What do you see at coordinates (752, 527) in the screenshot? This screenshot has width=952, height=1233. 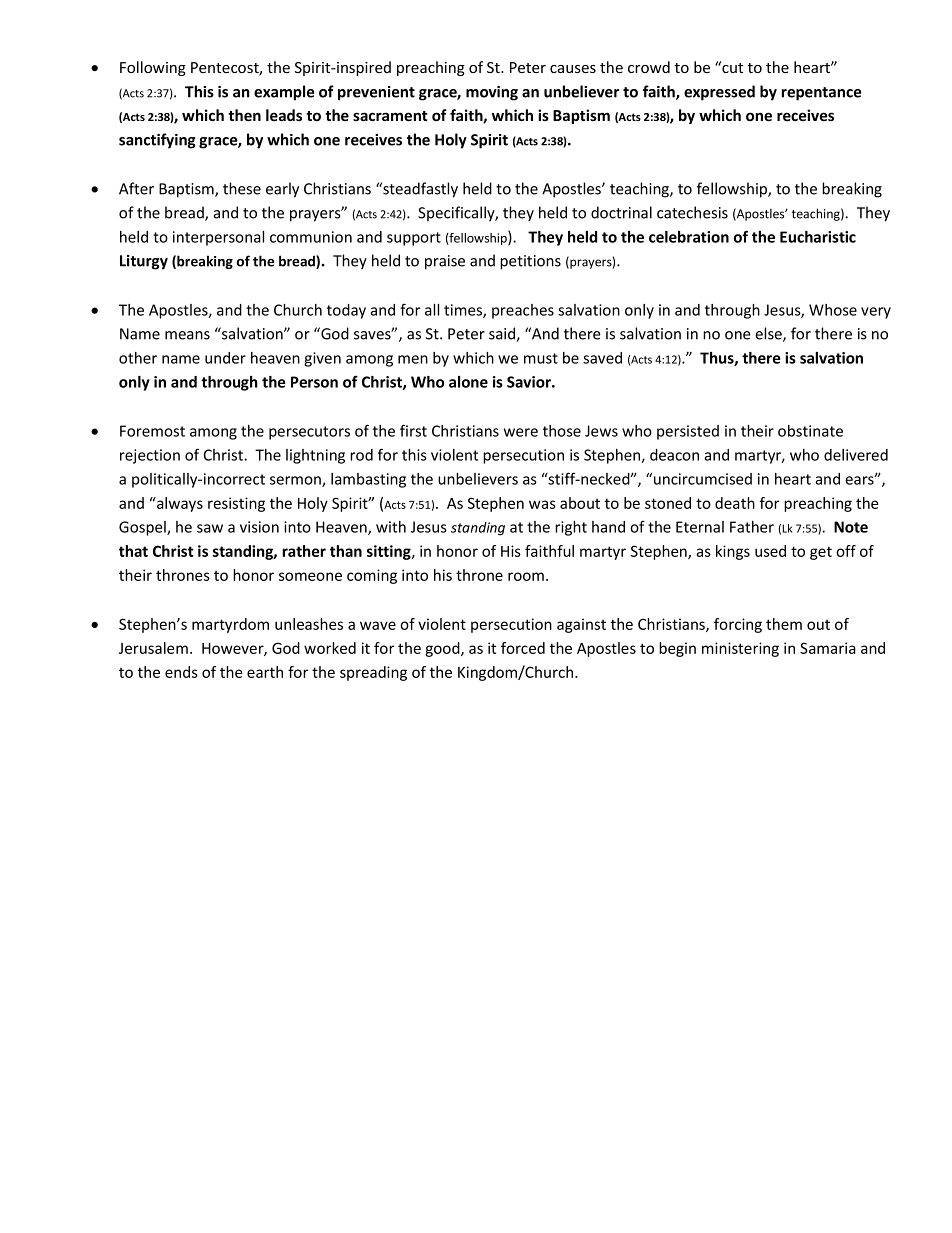 I see `Father` at bounding box center [752, 527].
